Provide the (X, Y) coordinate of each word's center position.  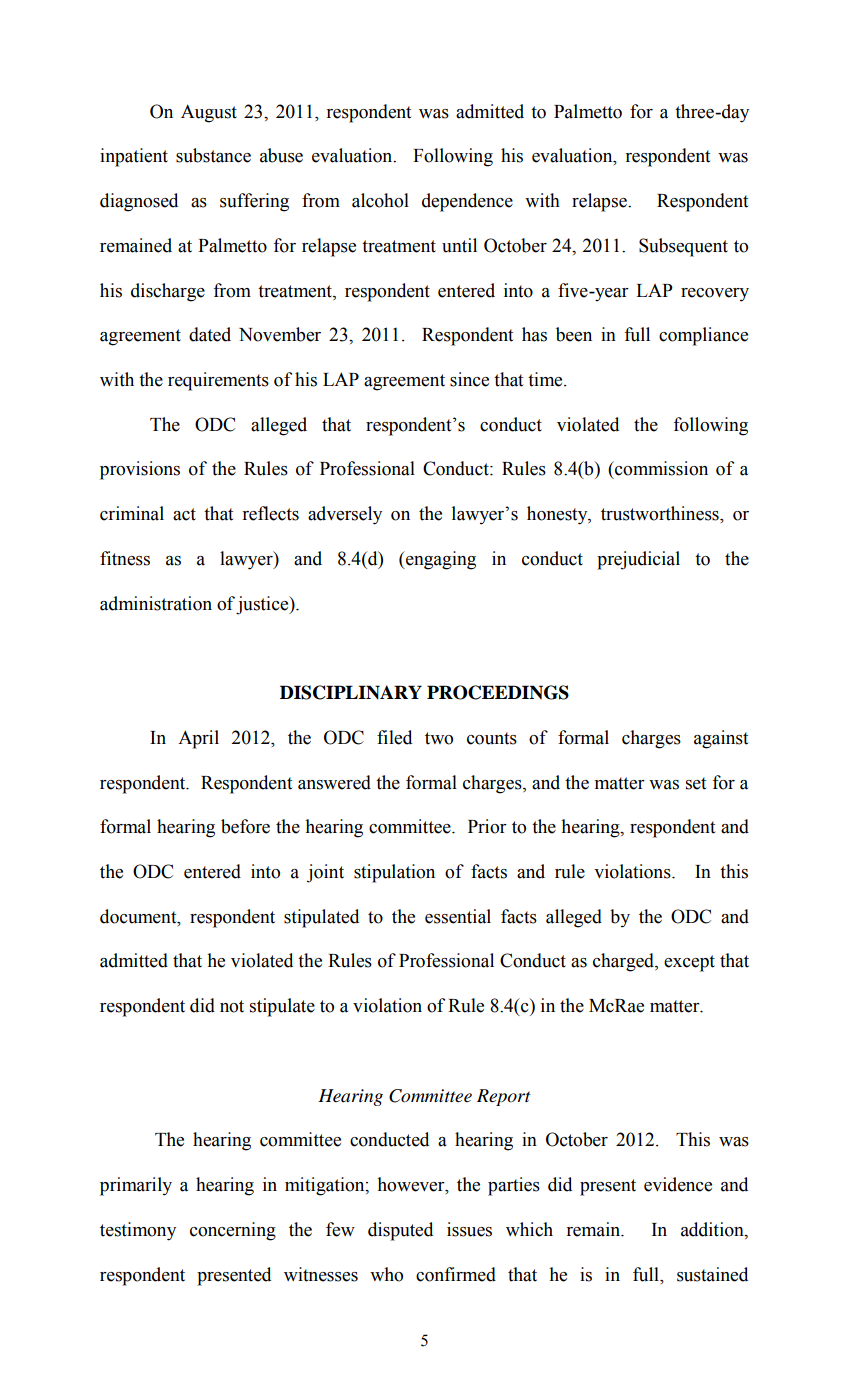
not (232, 1006)
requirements (218, 381)
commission (660, 468)
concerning (233, 1231)
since (469, 379)
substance (213, 155)
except (689, 963)
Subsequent (683, 247)
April (198, 739)
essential (458, 916)
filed (394, 737)
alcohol (380, 200)
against (721, 739)
